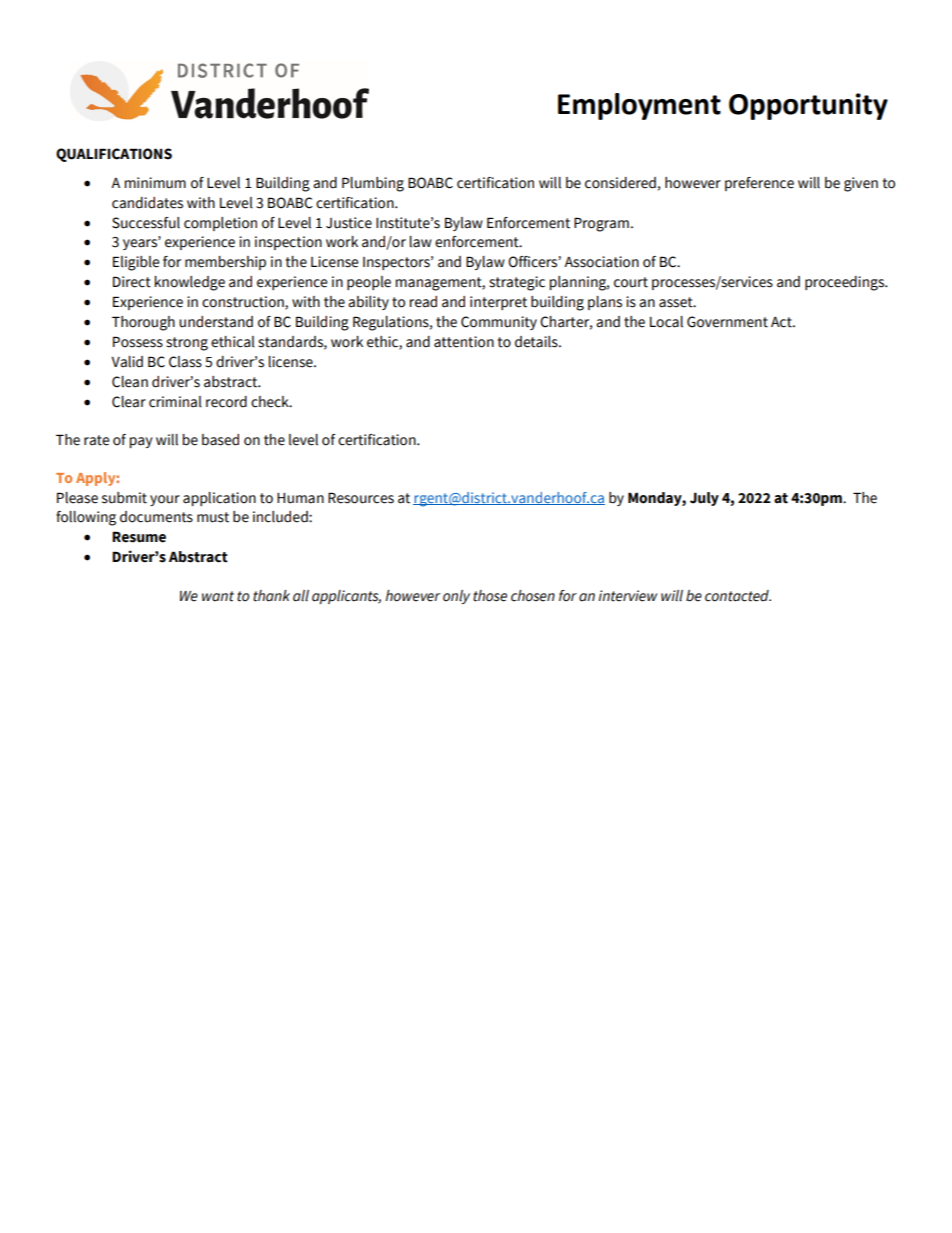  I want to click on want, so click(218, 596).
